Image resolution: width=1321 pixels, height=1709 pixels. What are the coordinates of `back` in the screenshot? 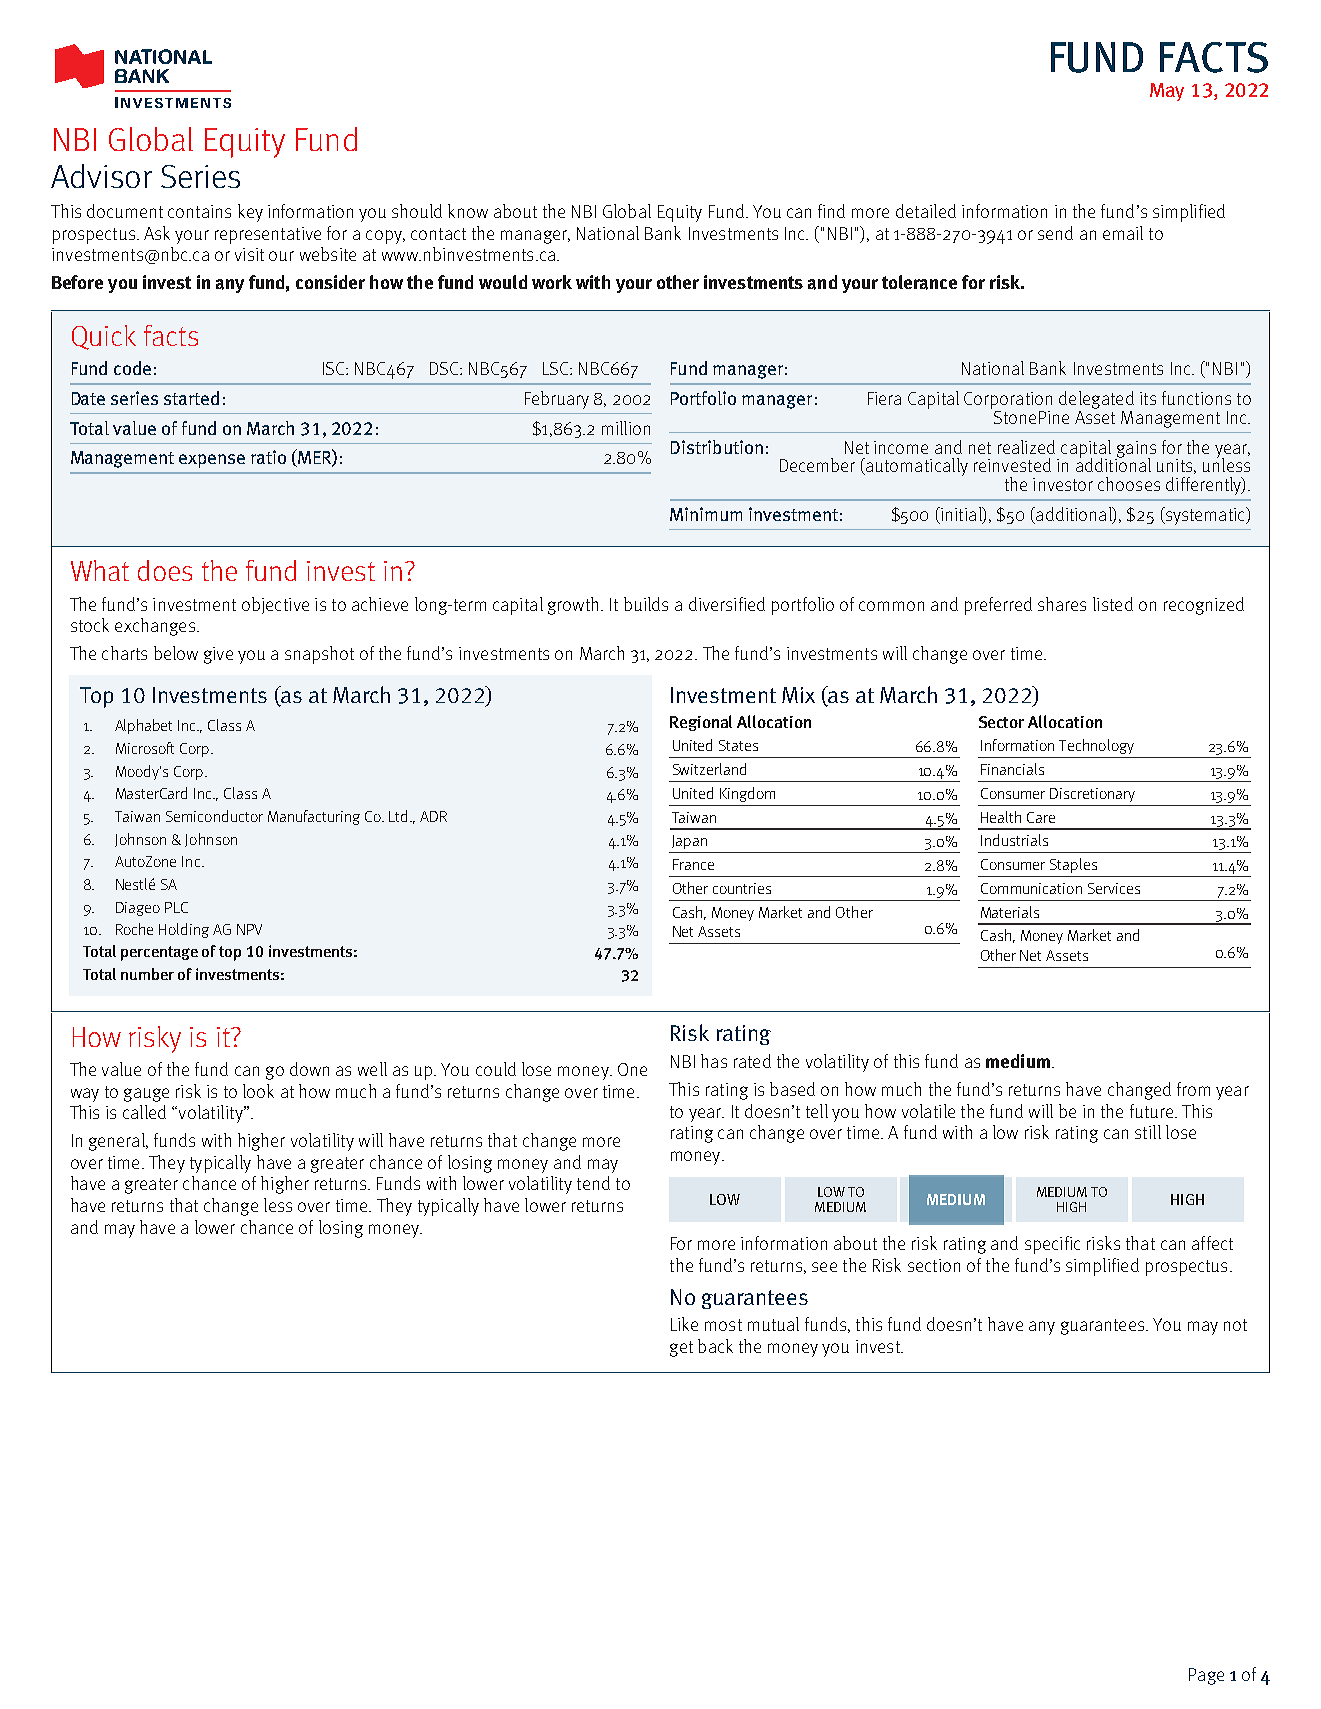 It's located at (715, 1346).
